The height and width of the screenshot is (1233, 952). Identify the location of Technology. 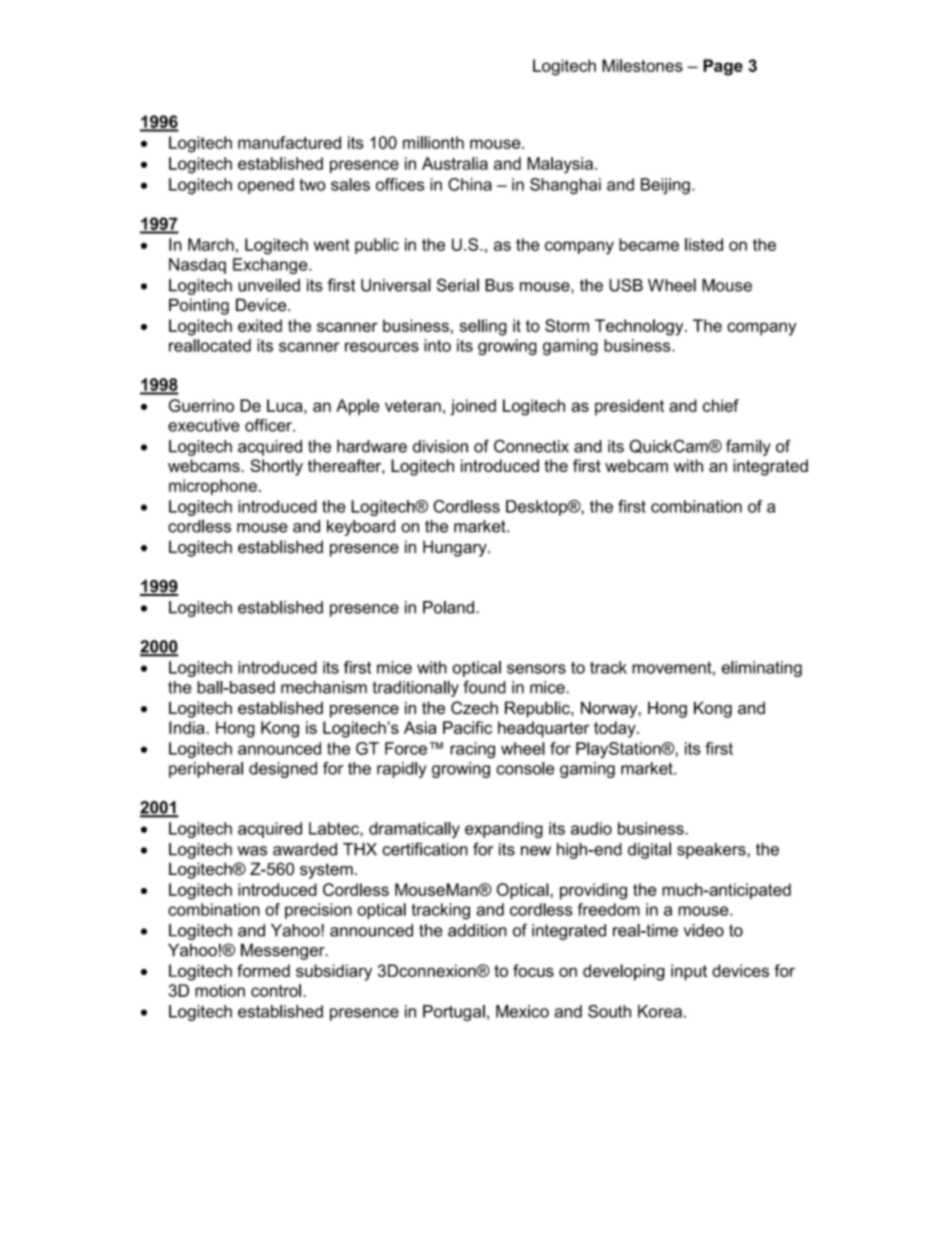
(640, 327).
